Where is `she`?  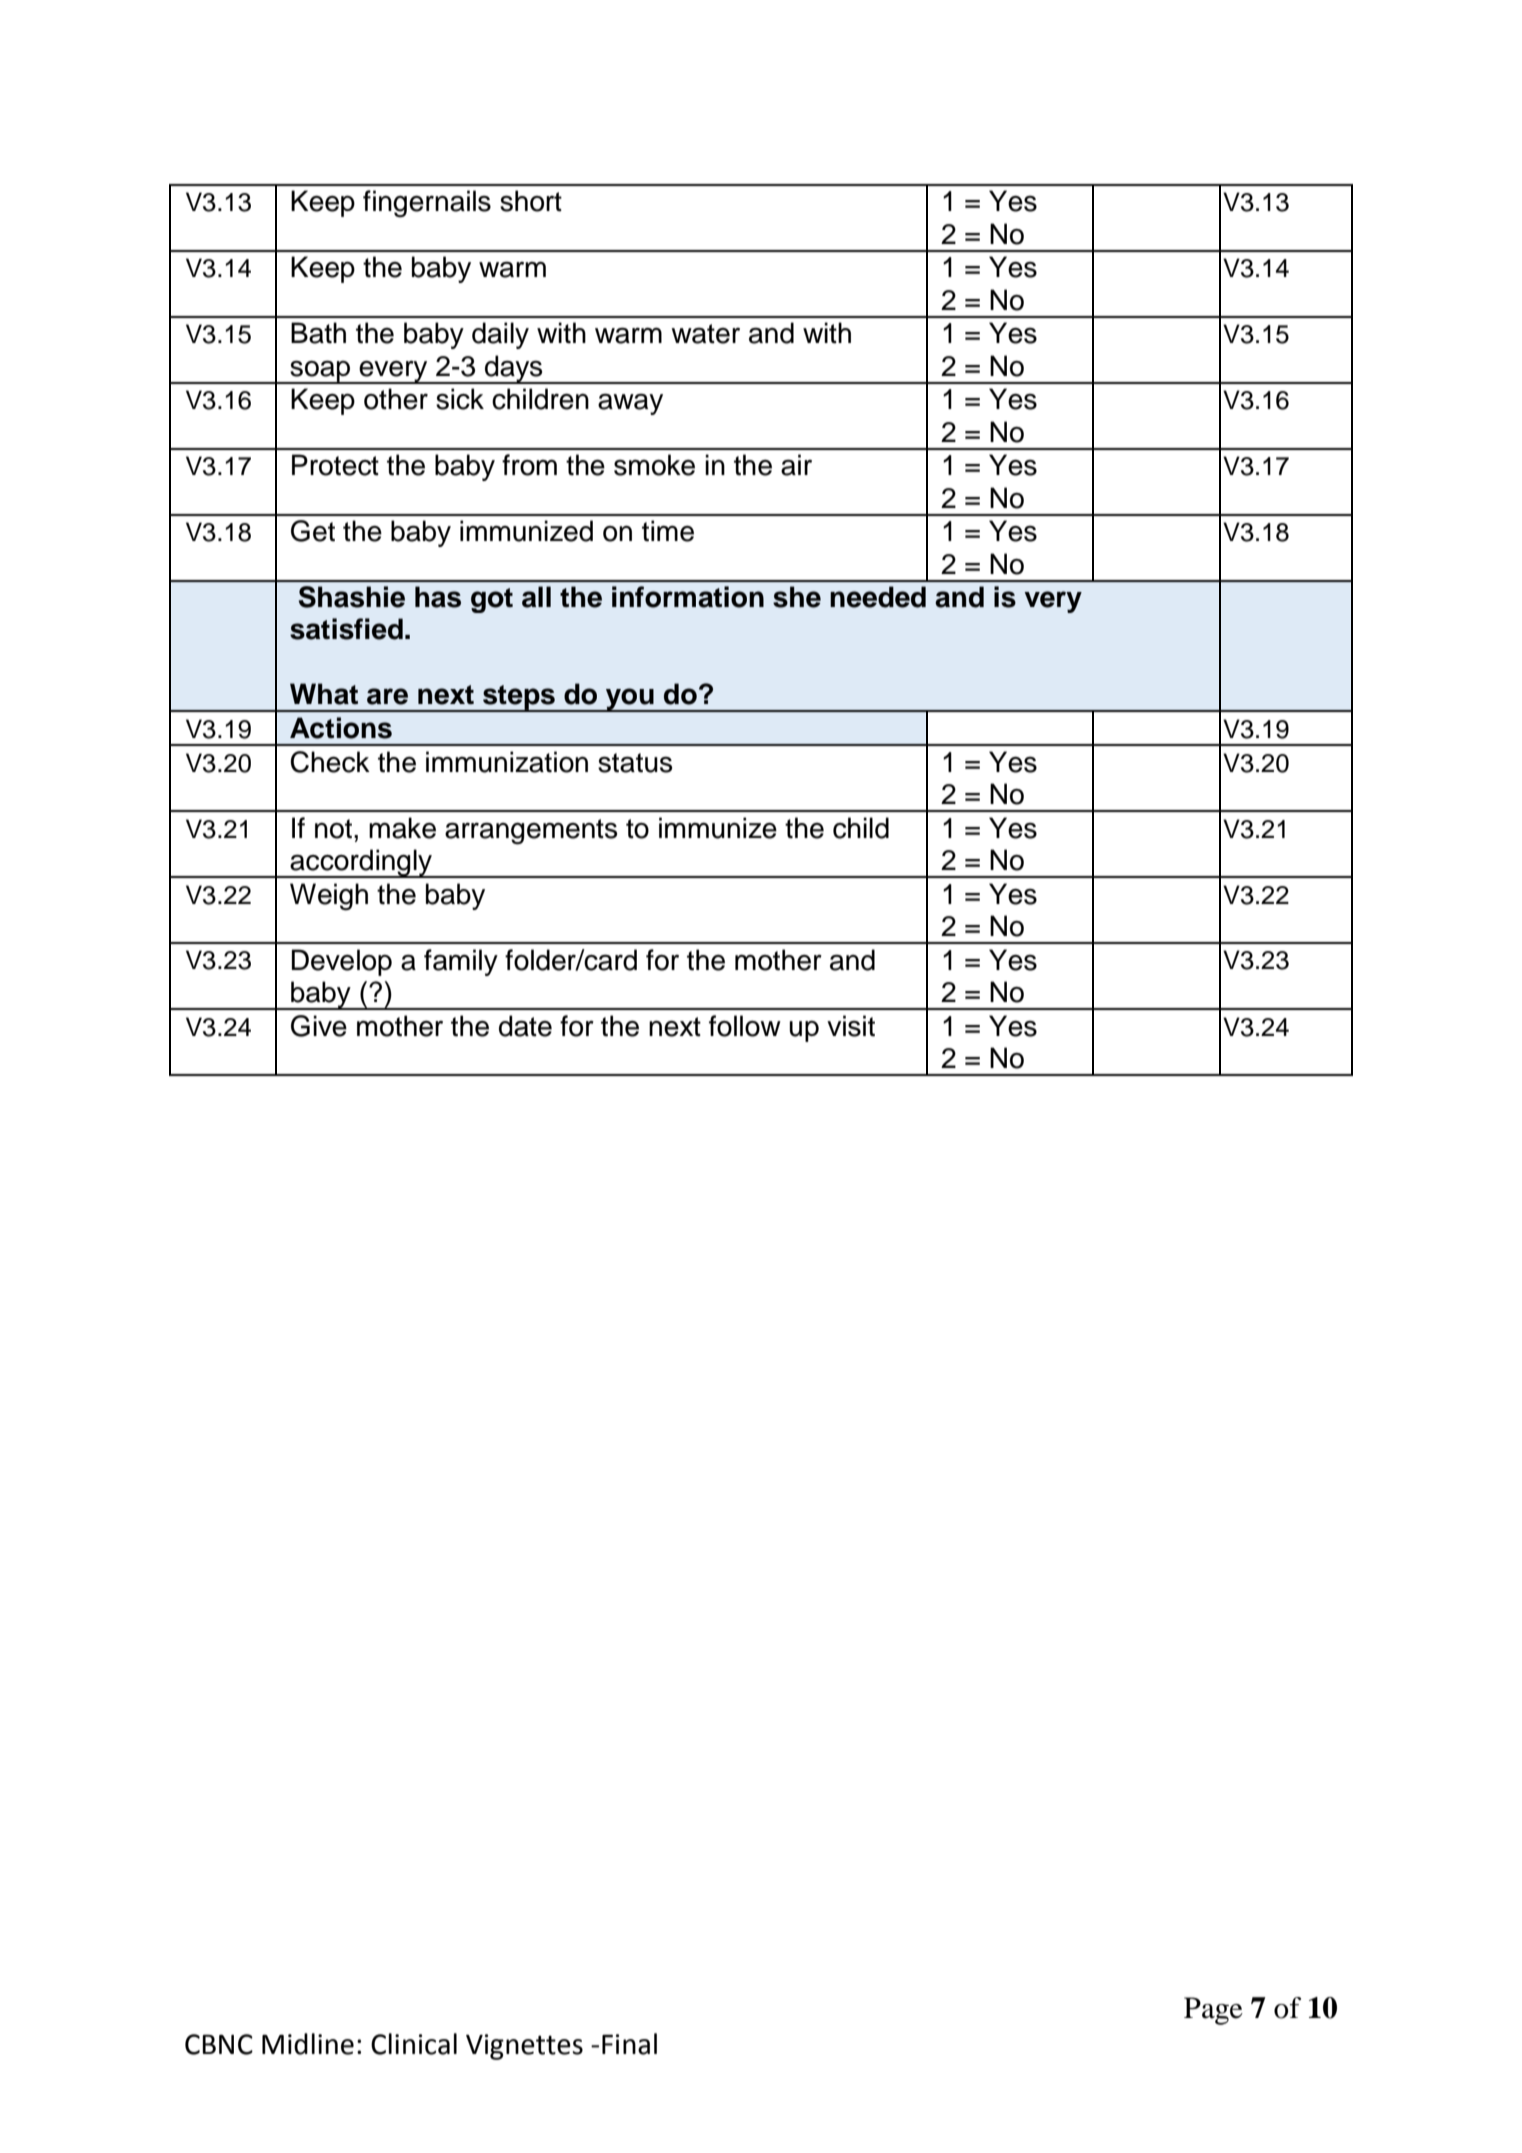
she is located at coordinates (797, 597).
